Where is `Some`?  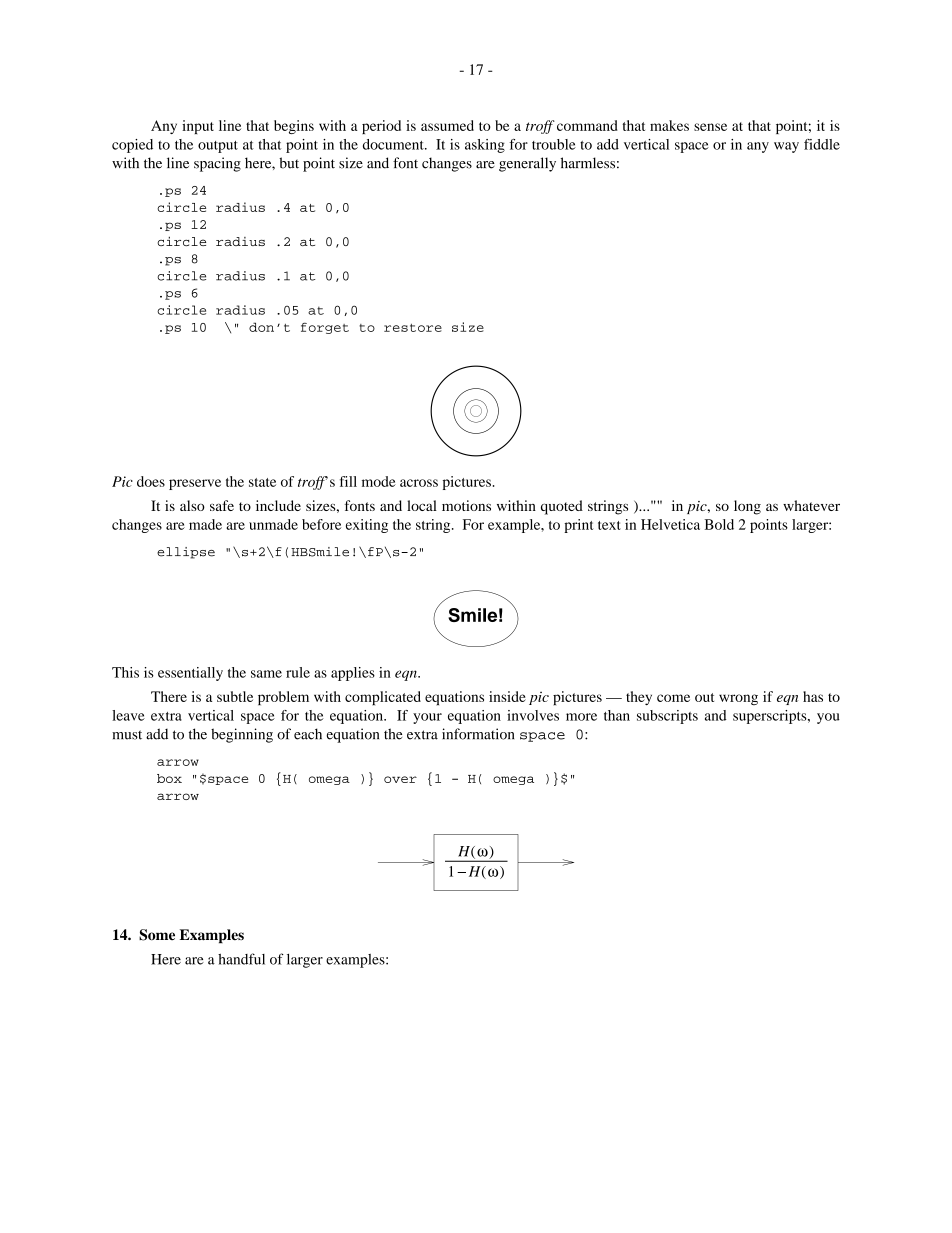
Some is located at coordinates (157, 935).
